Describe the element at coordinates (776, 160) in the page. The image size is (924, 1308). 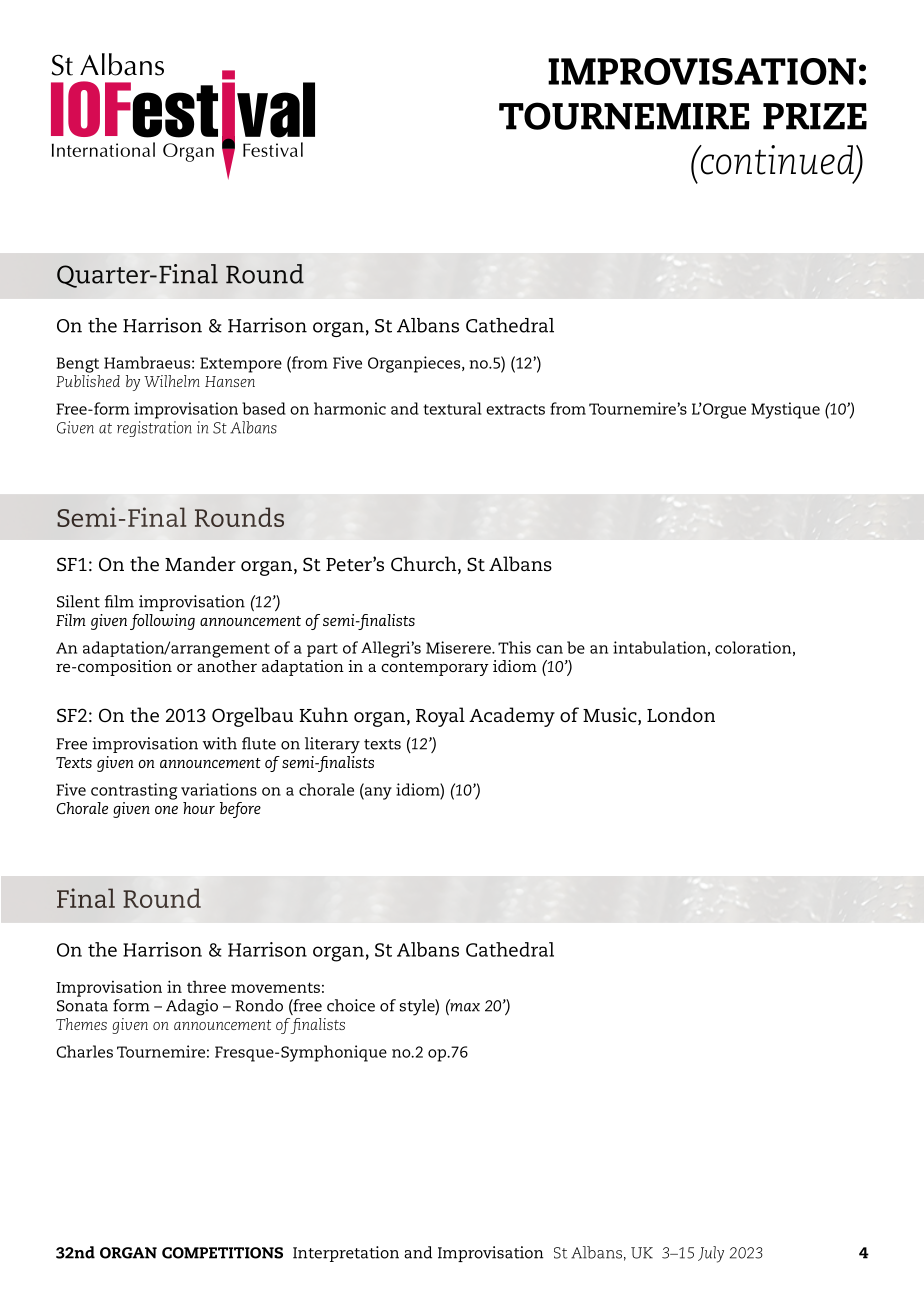
I see `continued` at that location.
